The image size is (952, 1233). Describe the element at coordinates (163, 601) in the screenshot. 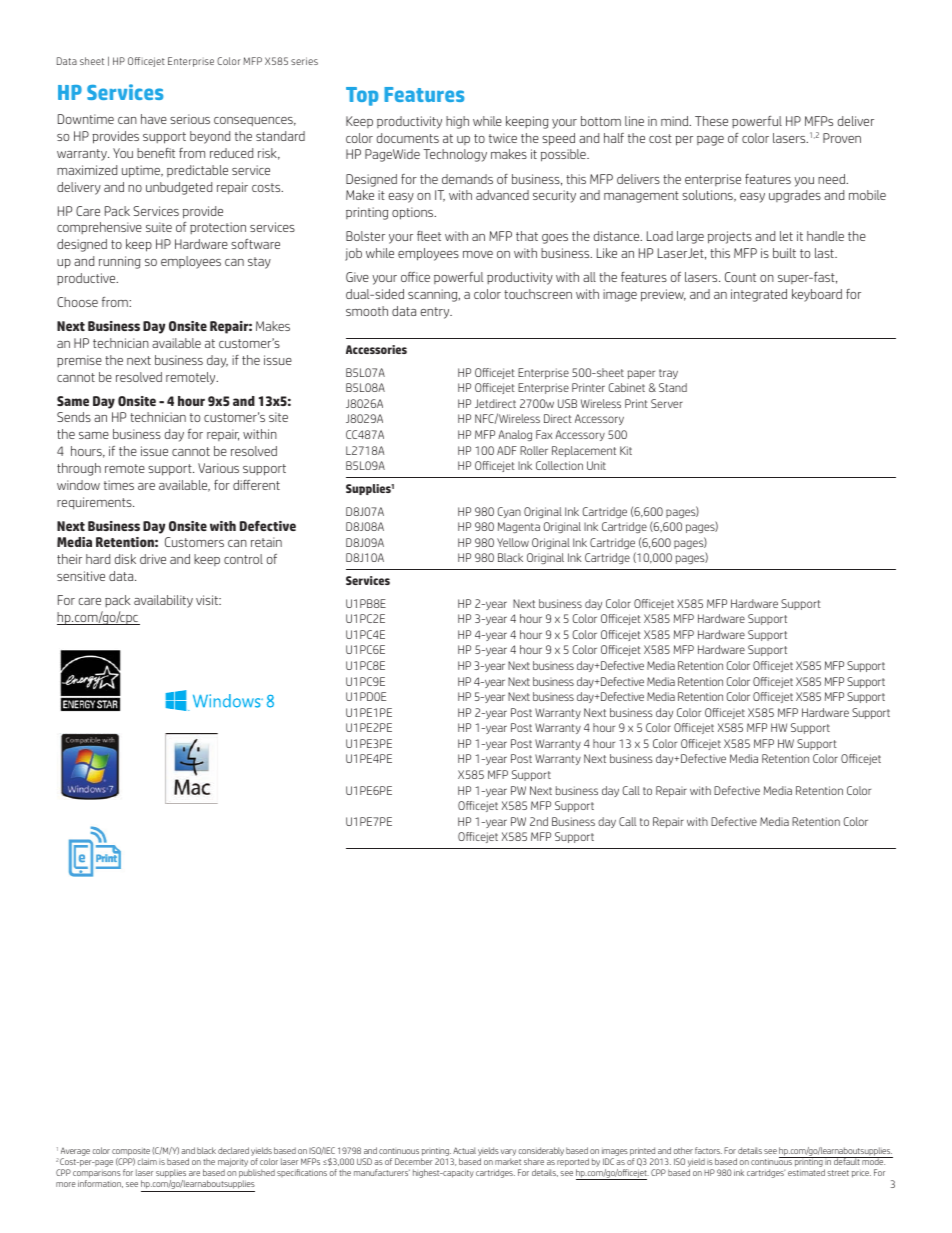

I see `availability` at that location.
